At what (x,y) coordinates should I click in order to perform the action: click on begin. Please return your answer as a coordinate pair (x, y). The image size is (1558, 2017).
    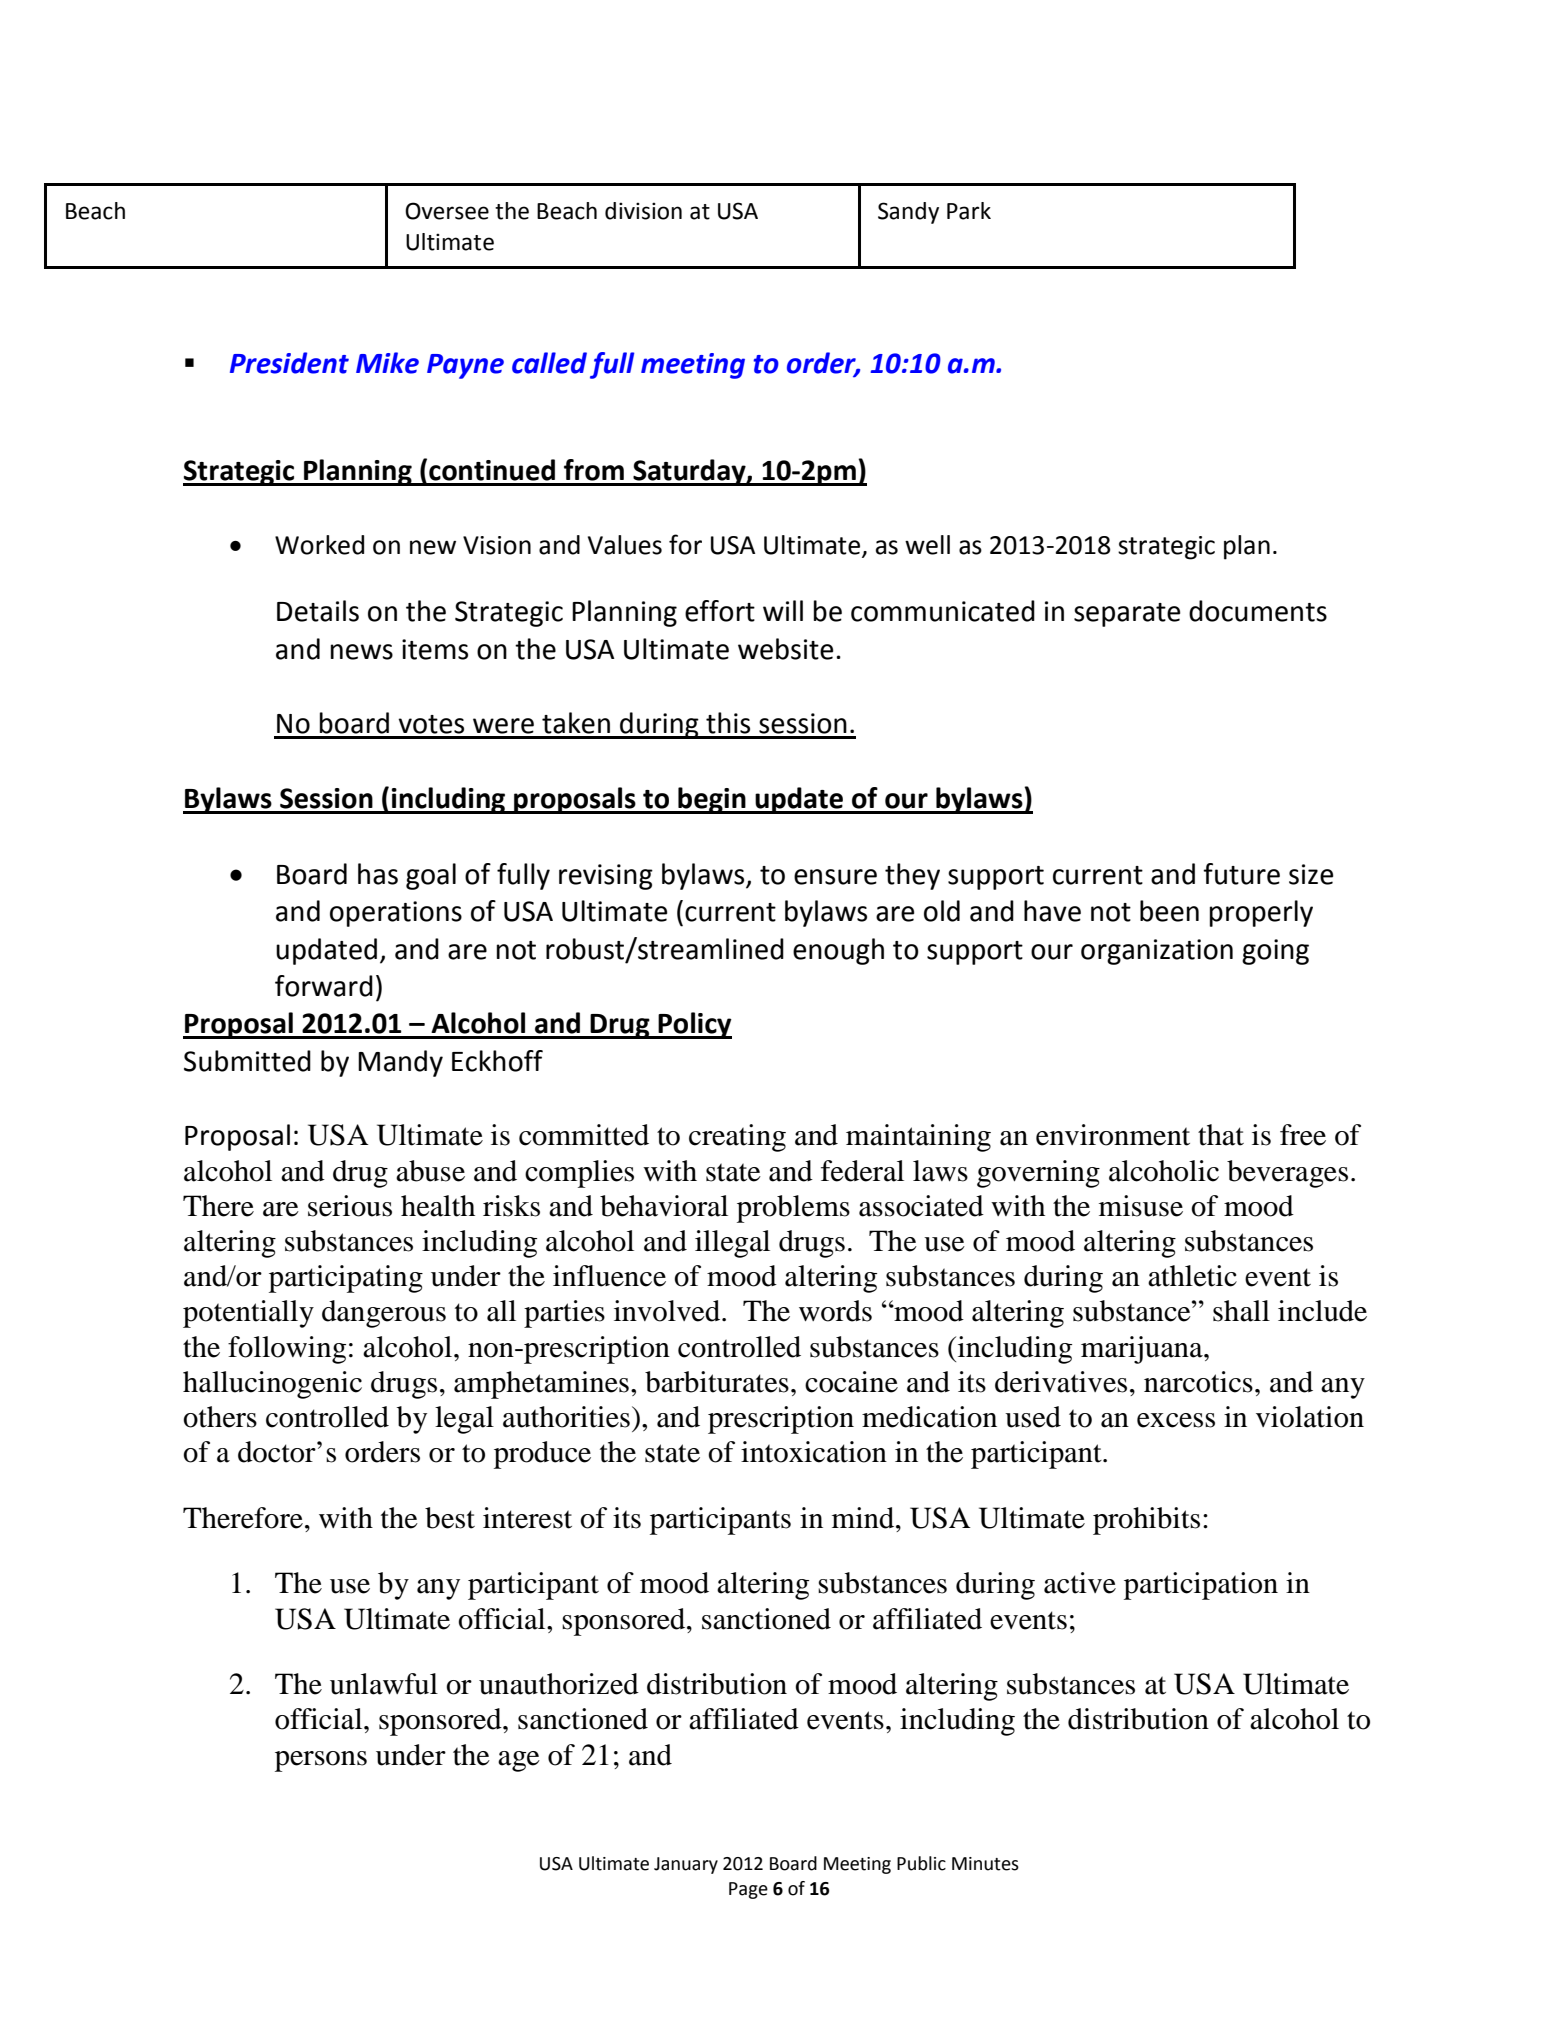
    Looking at the image, I should click on (712, 800).
